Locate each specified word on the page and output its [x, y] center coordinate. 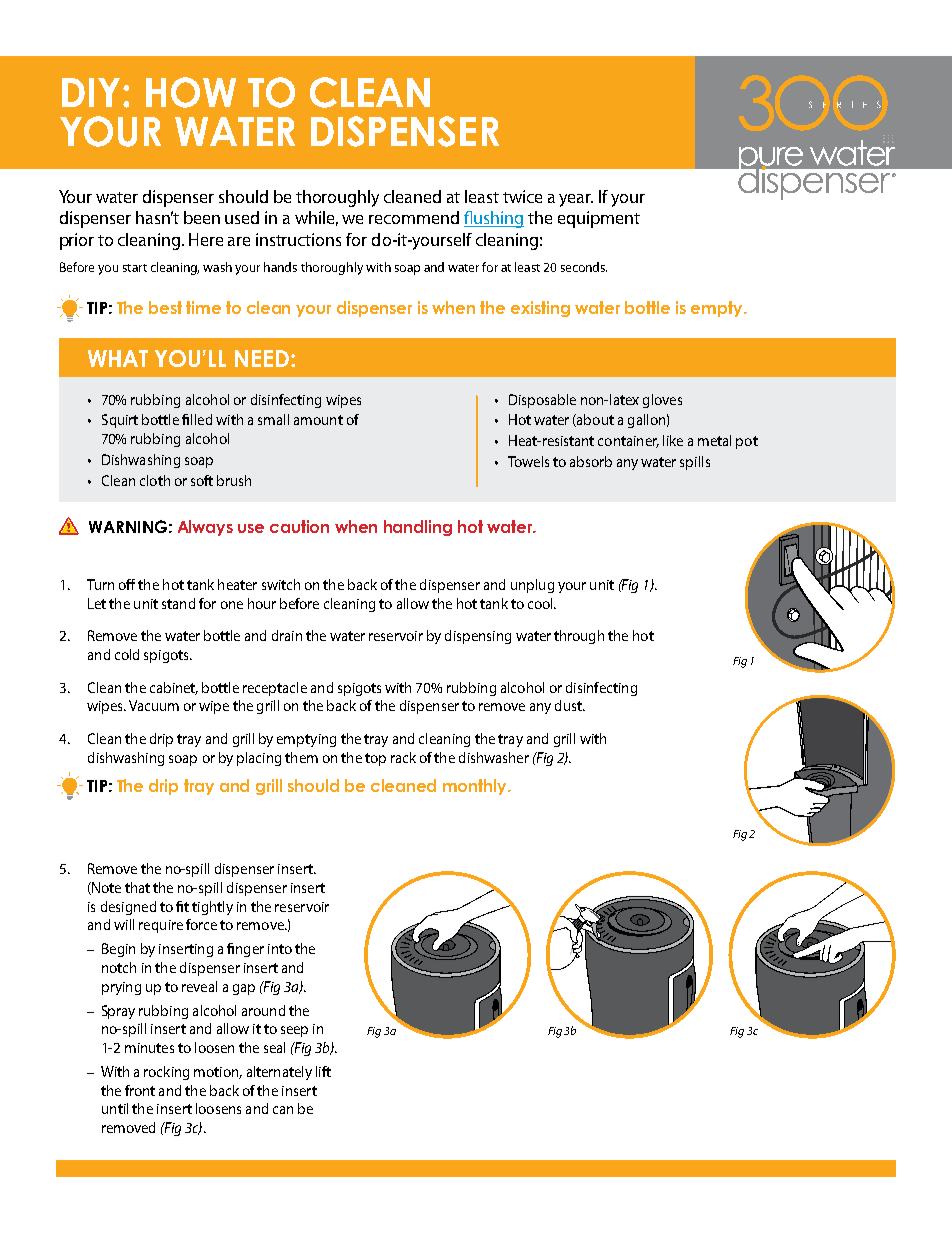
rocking [166, 1073]
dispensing [478, 637]
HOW [191, 92]
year [576, 200]
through [579, 637]
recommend [414, 217]
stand [178, 603]
